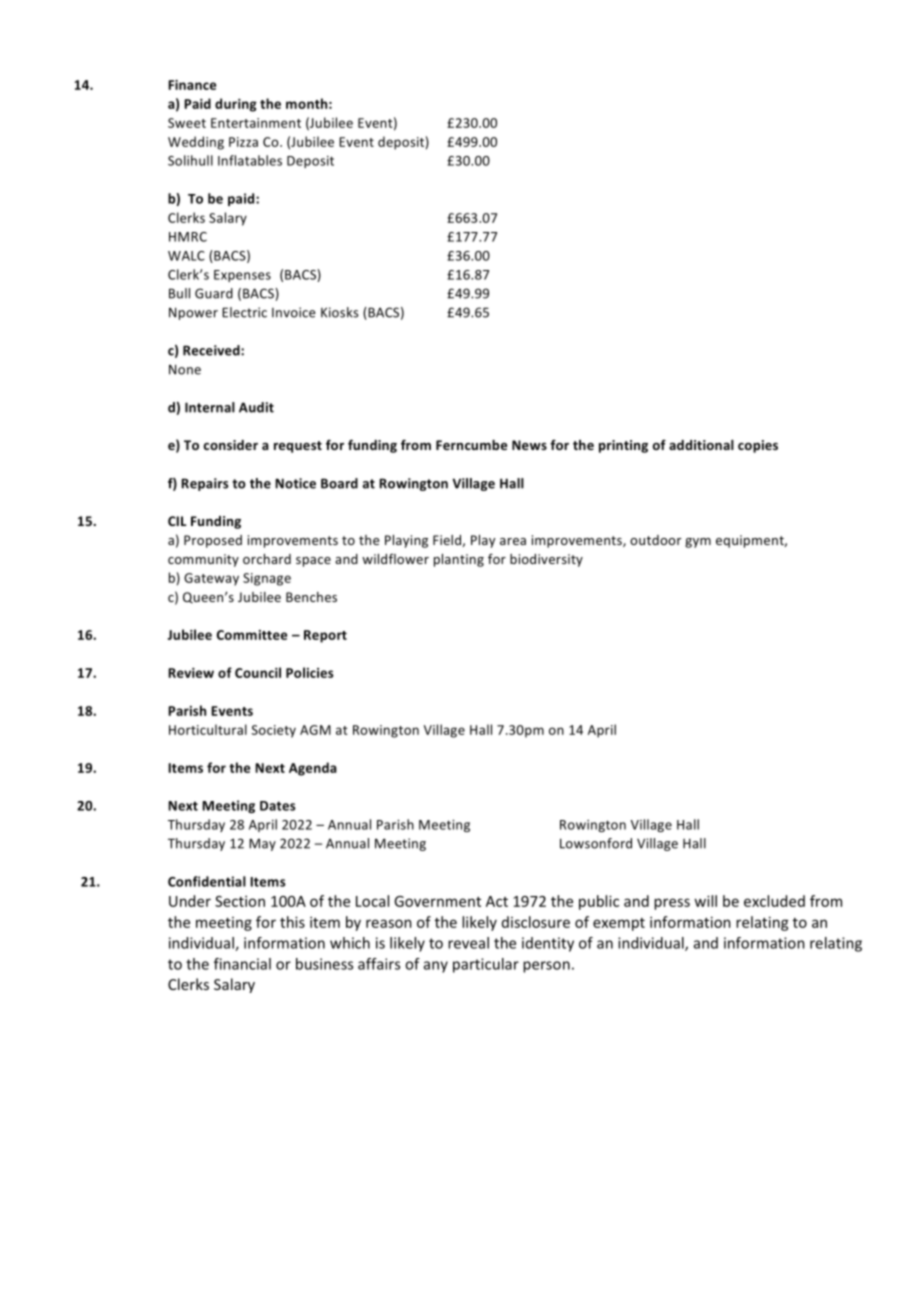  What do you see at coordinates (244, 312) in the screenshot?
I see `Electric` at bounding box center [244, 312].
